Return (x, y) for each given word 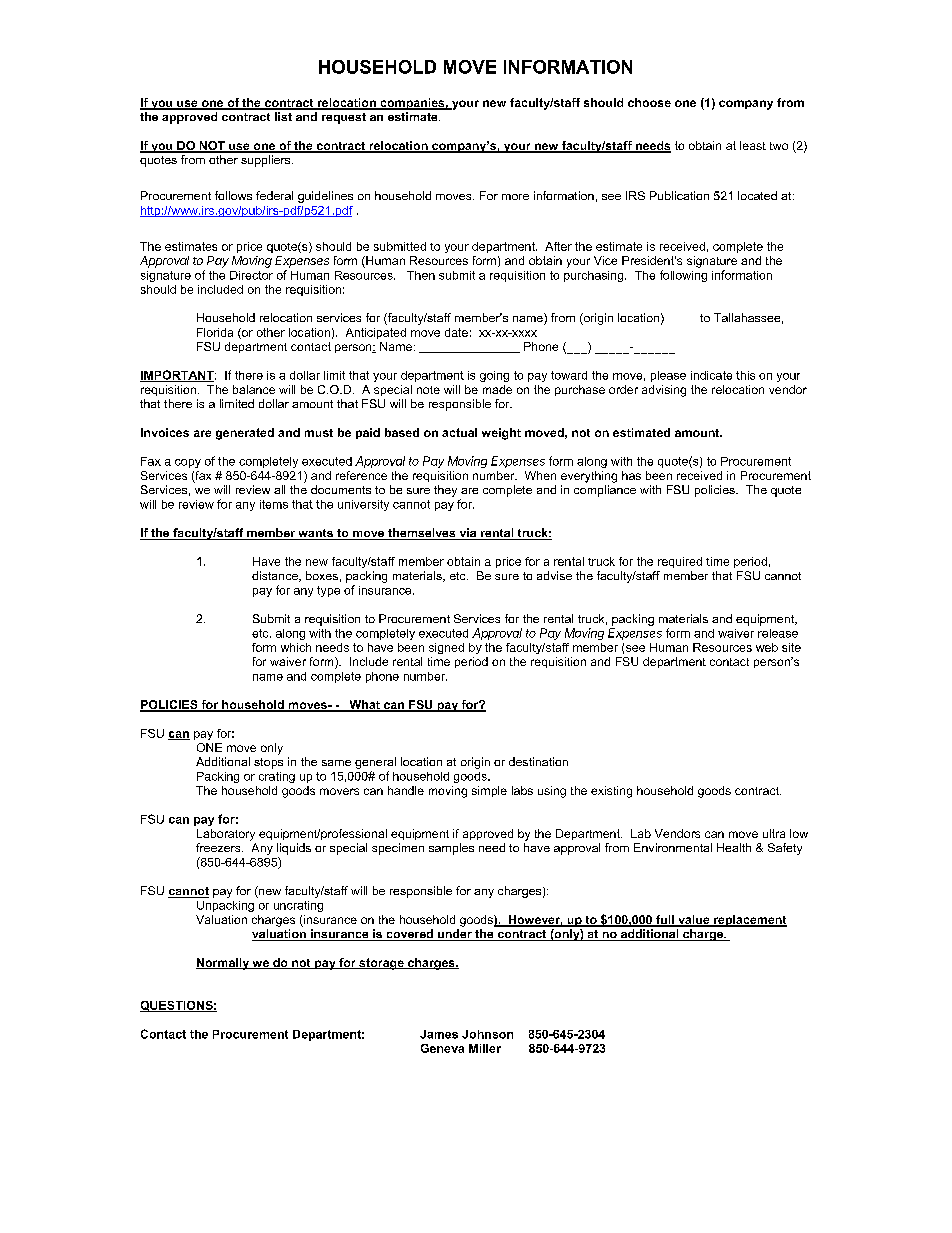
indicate (711, 375)
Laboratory (226, 835)
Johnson (487, 1034)
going (494, 376)
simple (489, 791)
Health (734, 847)
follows (233, 195)
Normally (223, 964)
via (468, 534)
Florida (215, 332)
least (753, 145)
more (515, 197)
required (680, 562)
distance (276, 576)
